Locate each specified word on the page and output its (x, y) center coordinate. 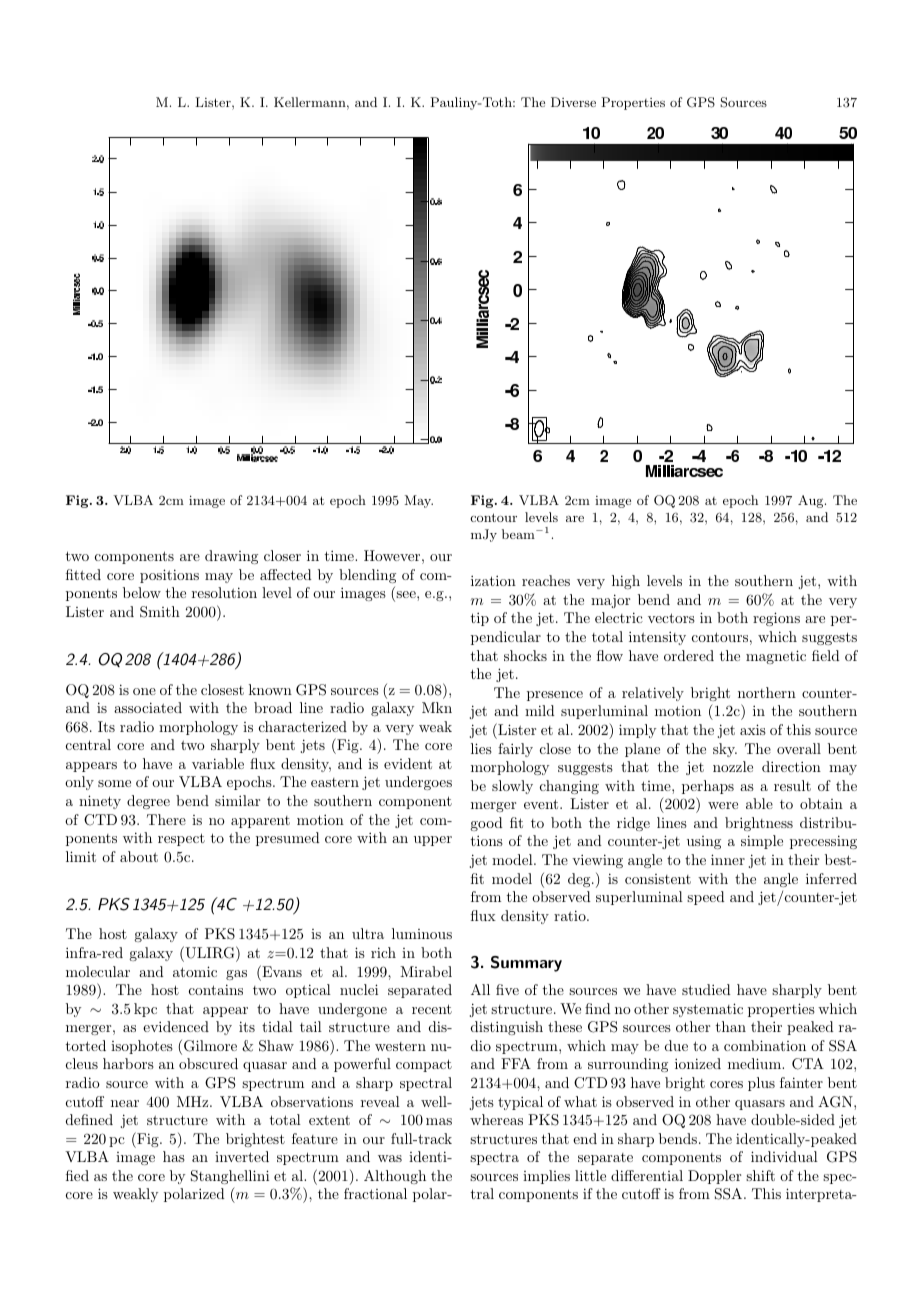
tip (480, 619)
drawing (231, 557)
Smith (160, 612)
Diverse (573, 102)
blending (367, 576)
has (174, 1156)
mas (439, 1121)
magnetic (776, 657)
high (626, 582)
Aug (812, 501)
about (139, 856)
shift (760, 1175)
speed (706, 898)
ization (493, 580)
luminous (422, 933)
